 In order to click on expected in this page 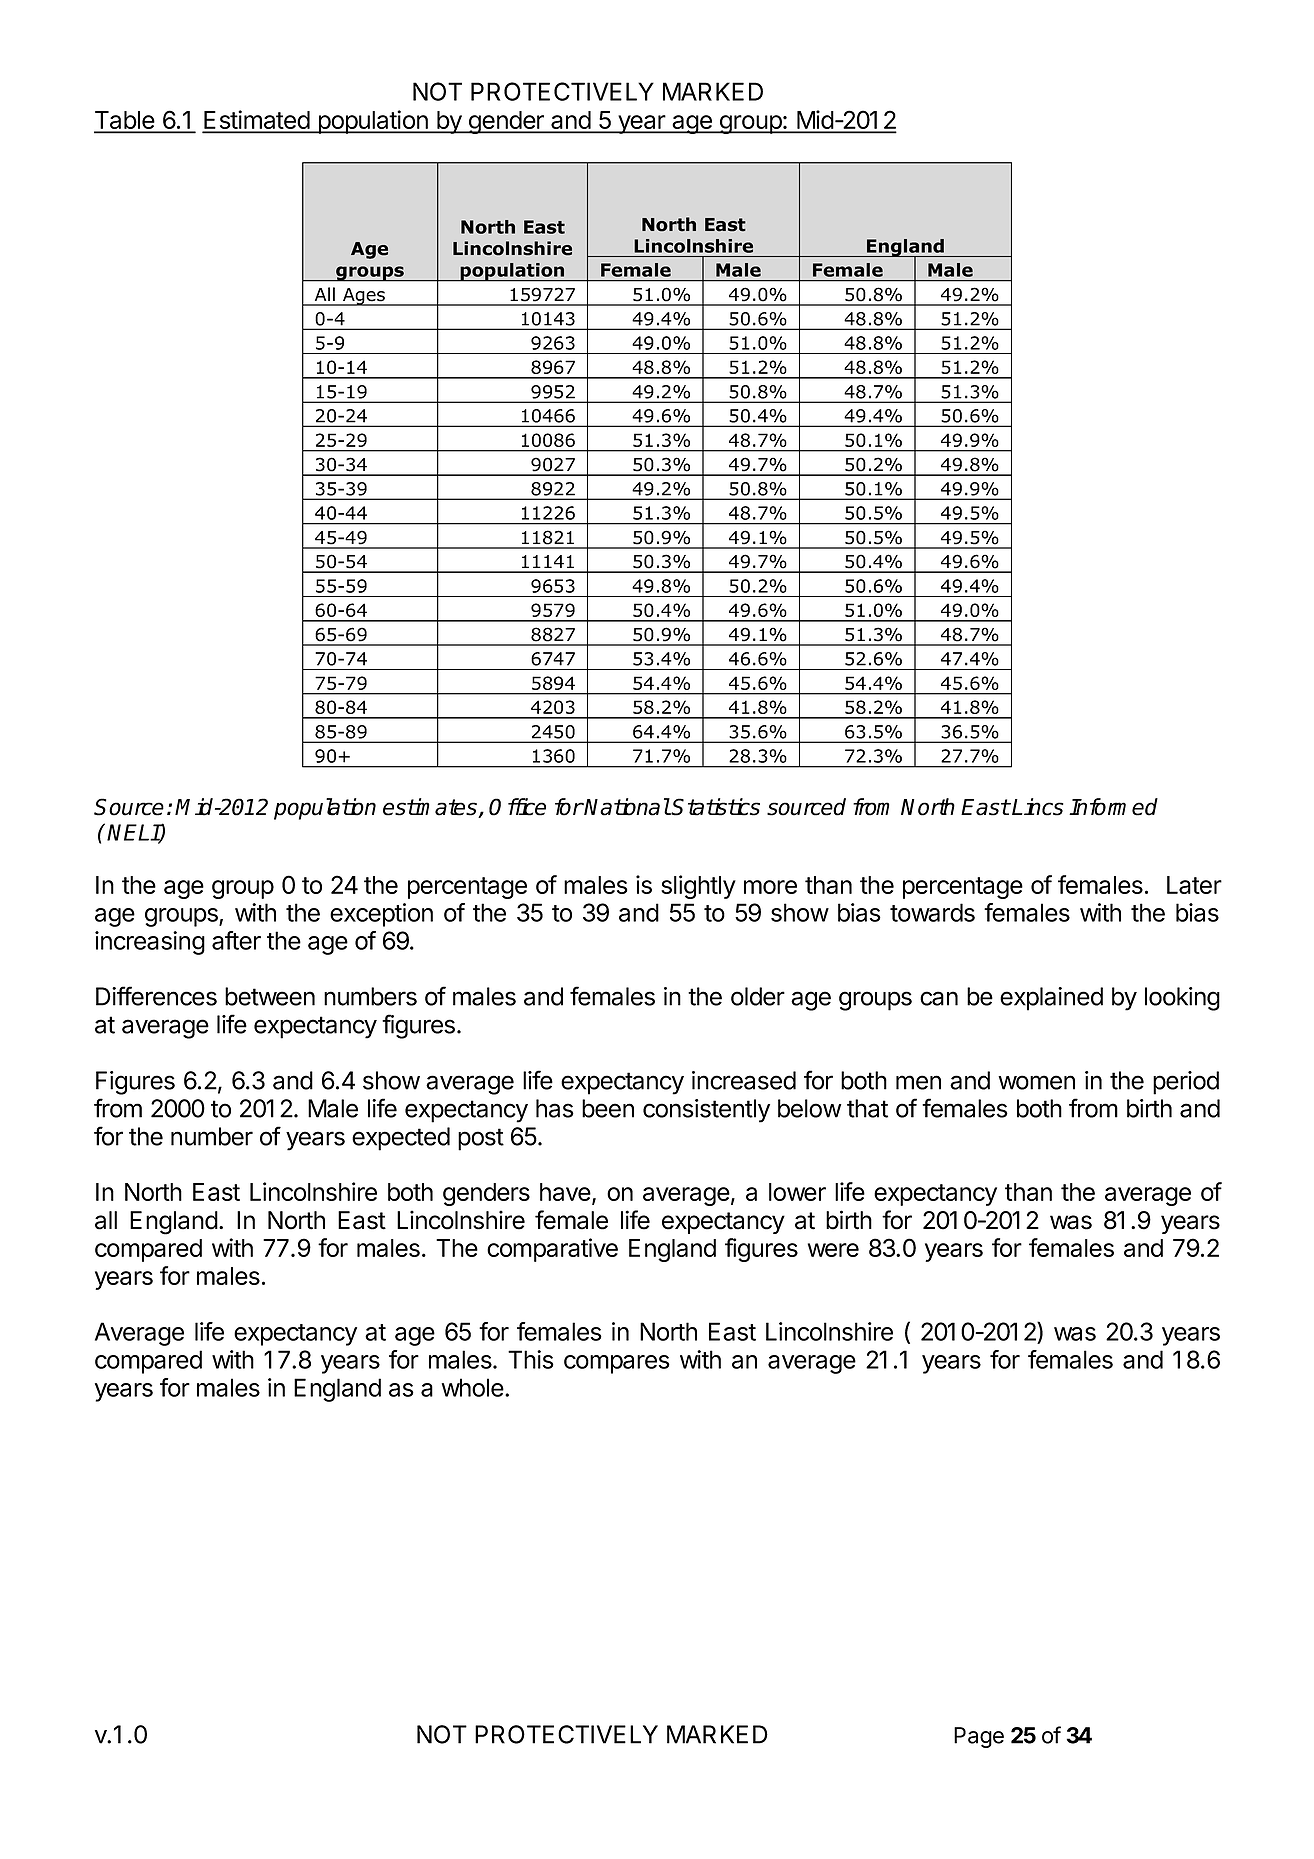, I will do `click(401, 1139)`.
